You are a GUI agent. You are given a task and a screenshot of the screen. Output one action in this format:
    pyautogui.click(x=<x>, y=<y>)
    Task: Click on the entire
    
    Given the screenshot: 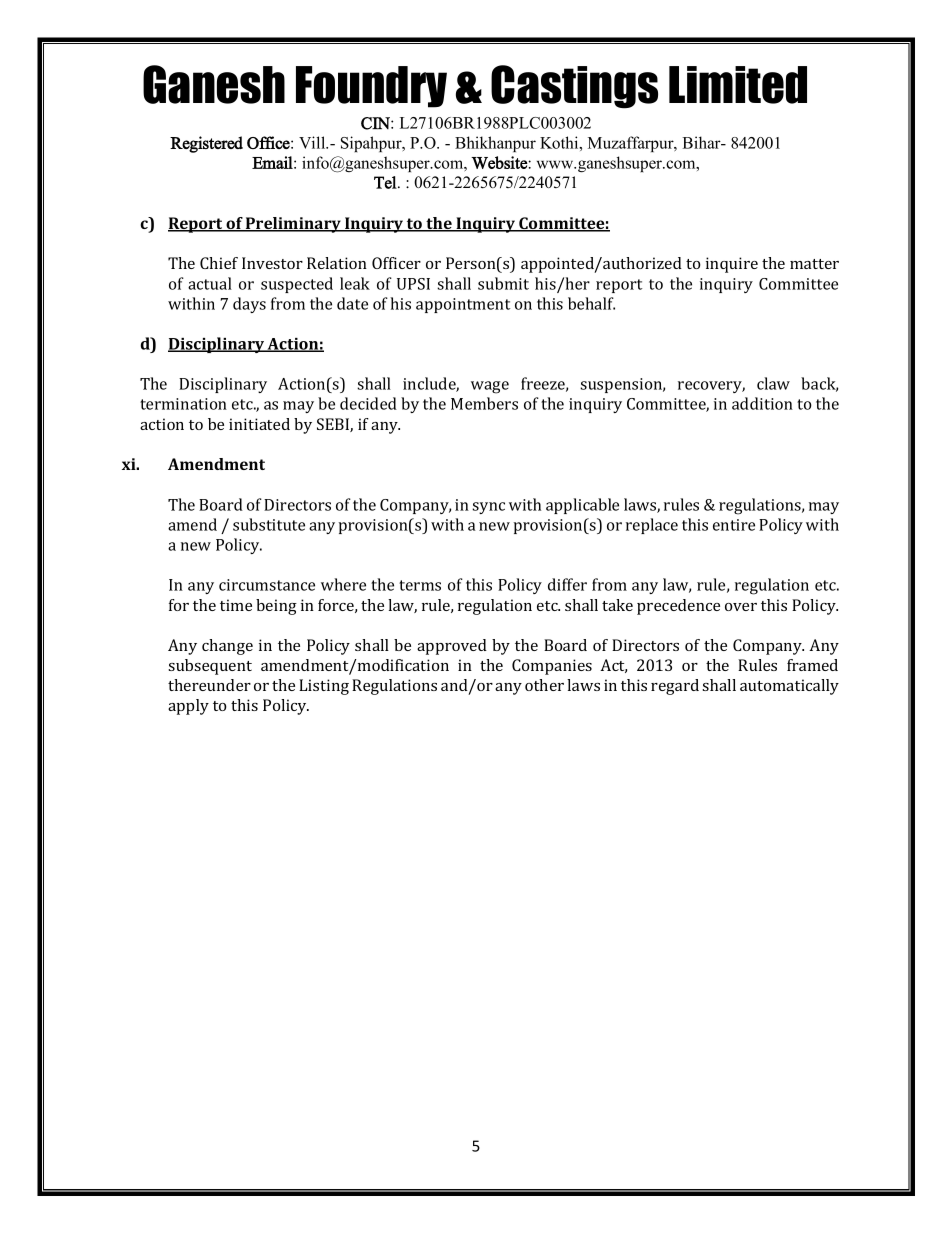 What is the action you would take?
    pyautogui.click(x=734, y=525)
